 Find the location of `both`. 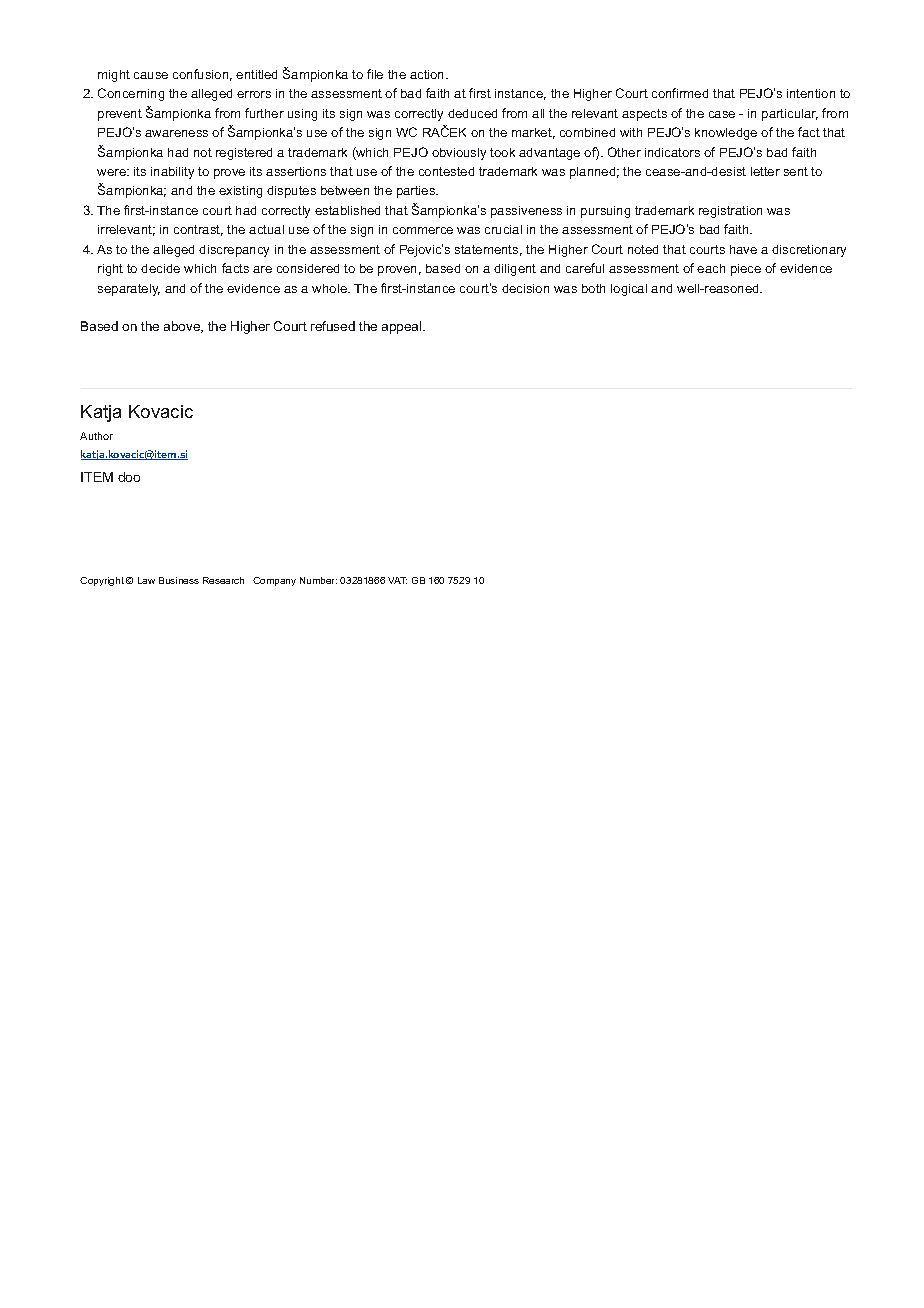

both is located at coordinates (593, 288).
